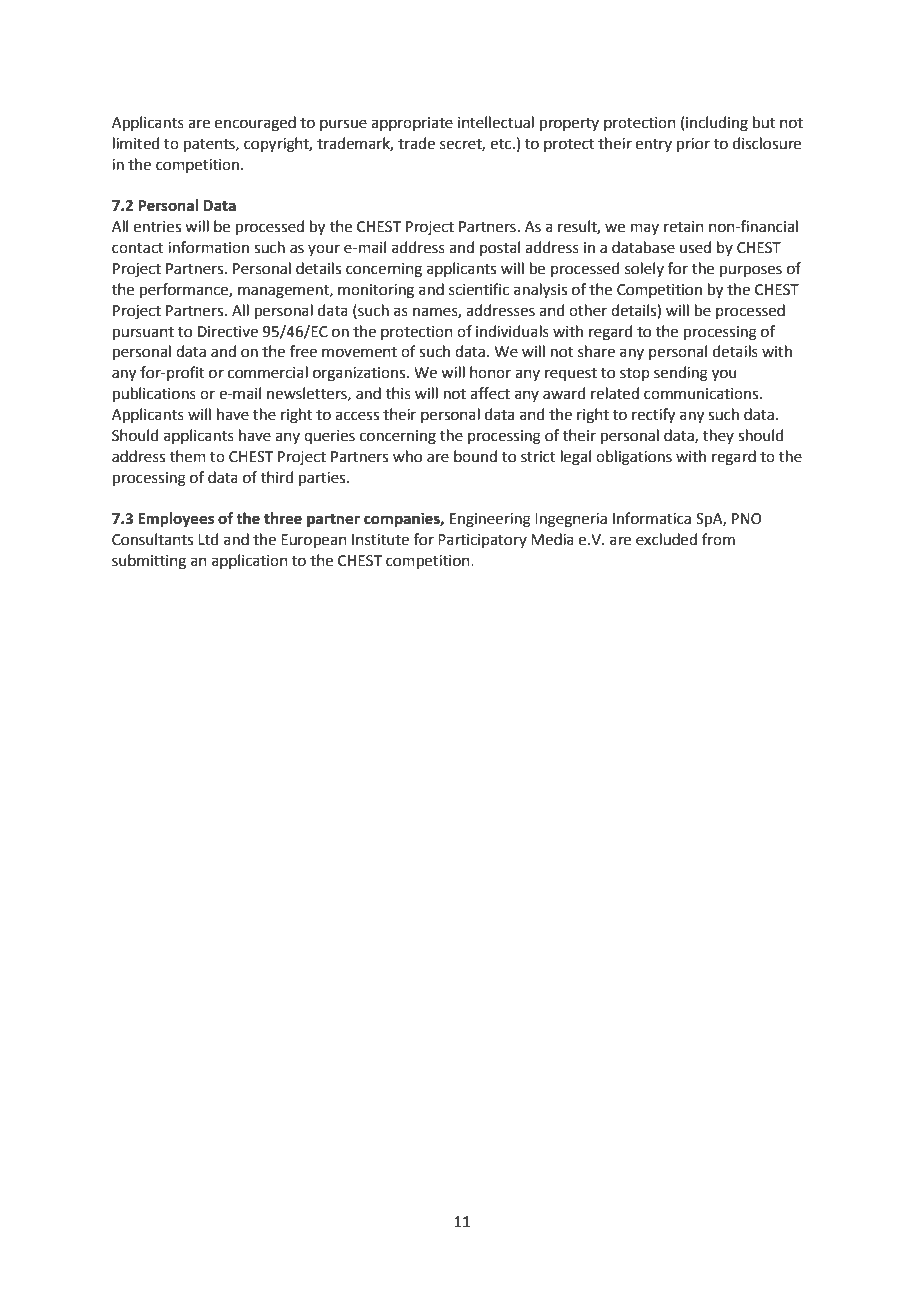 The image size is (924, 1308). I want to click on obligations, so click(634, 458).
